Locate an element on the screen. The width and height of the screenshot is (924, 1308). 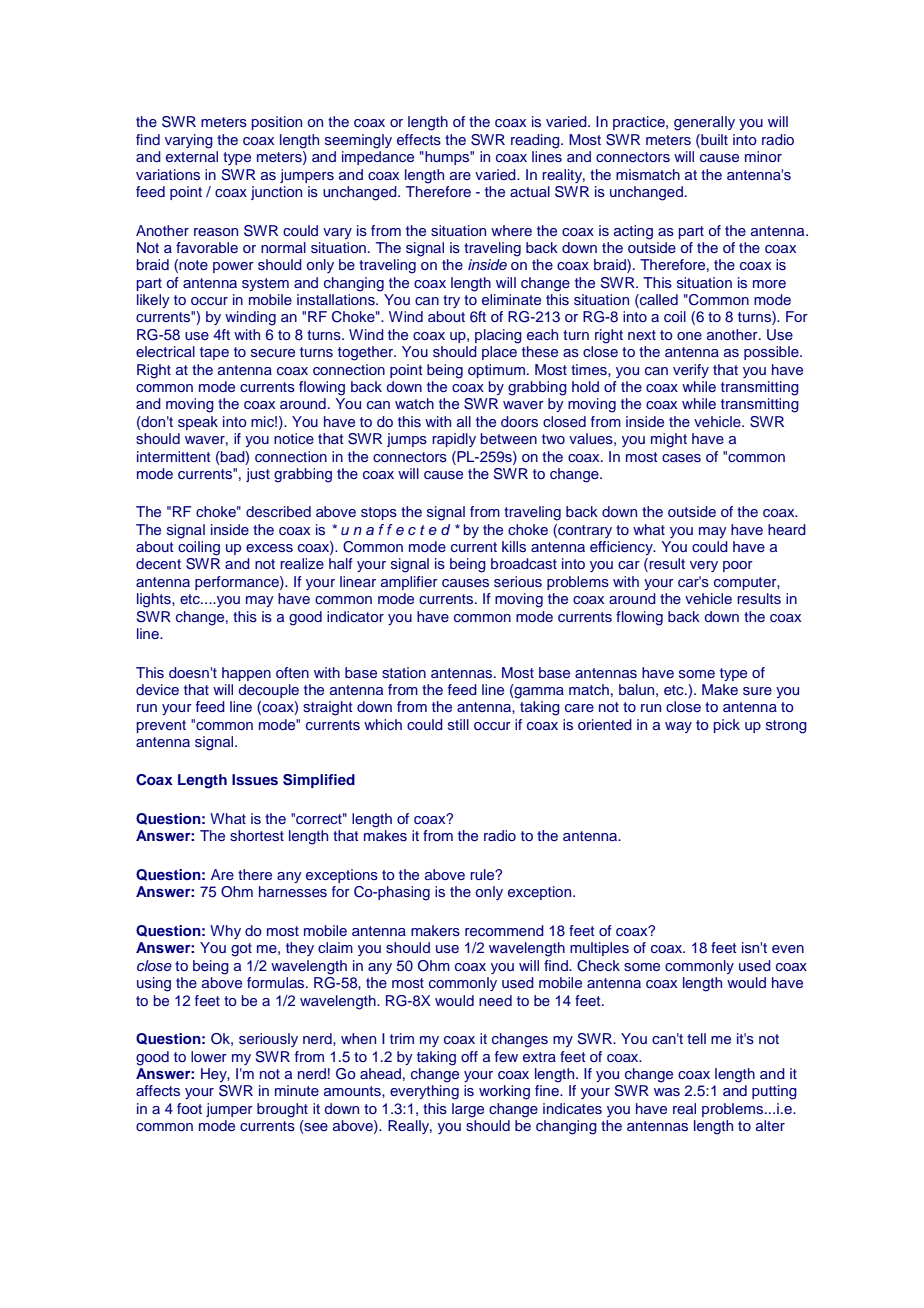
effects is located at coordinates (419, 139).
